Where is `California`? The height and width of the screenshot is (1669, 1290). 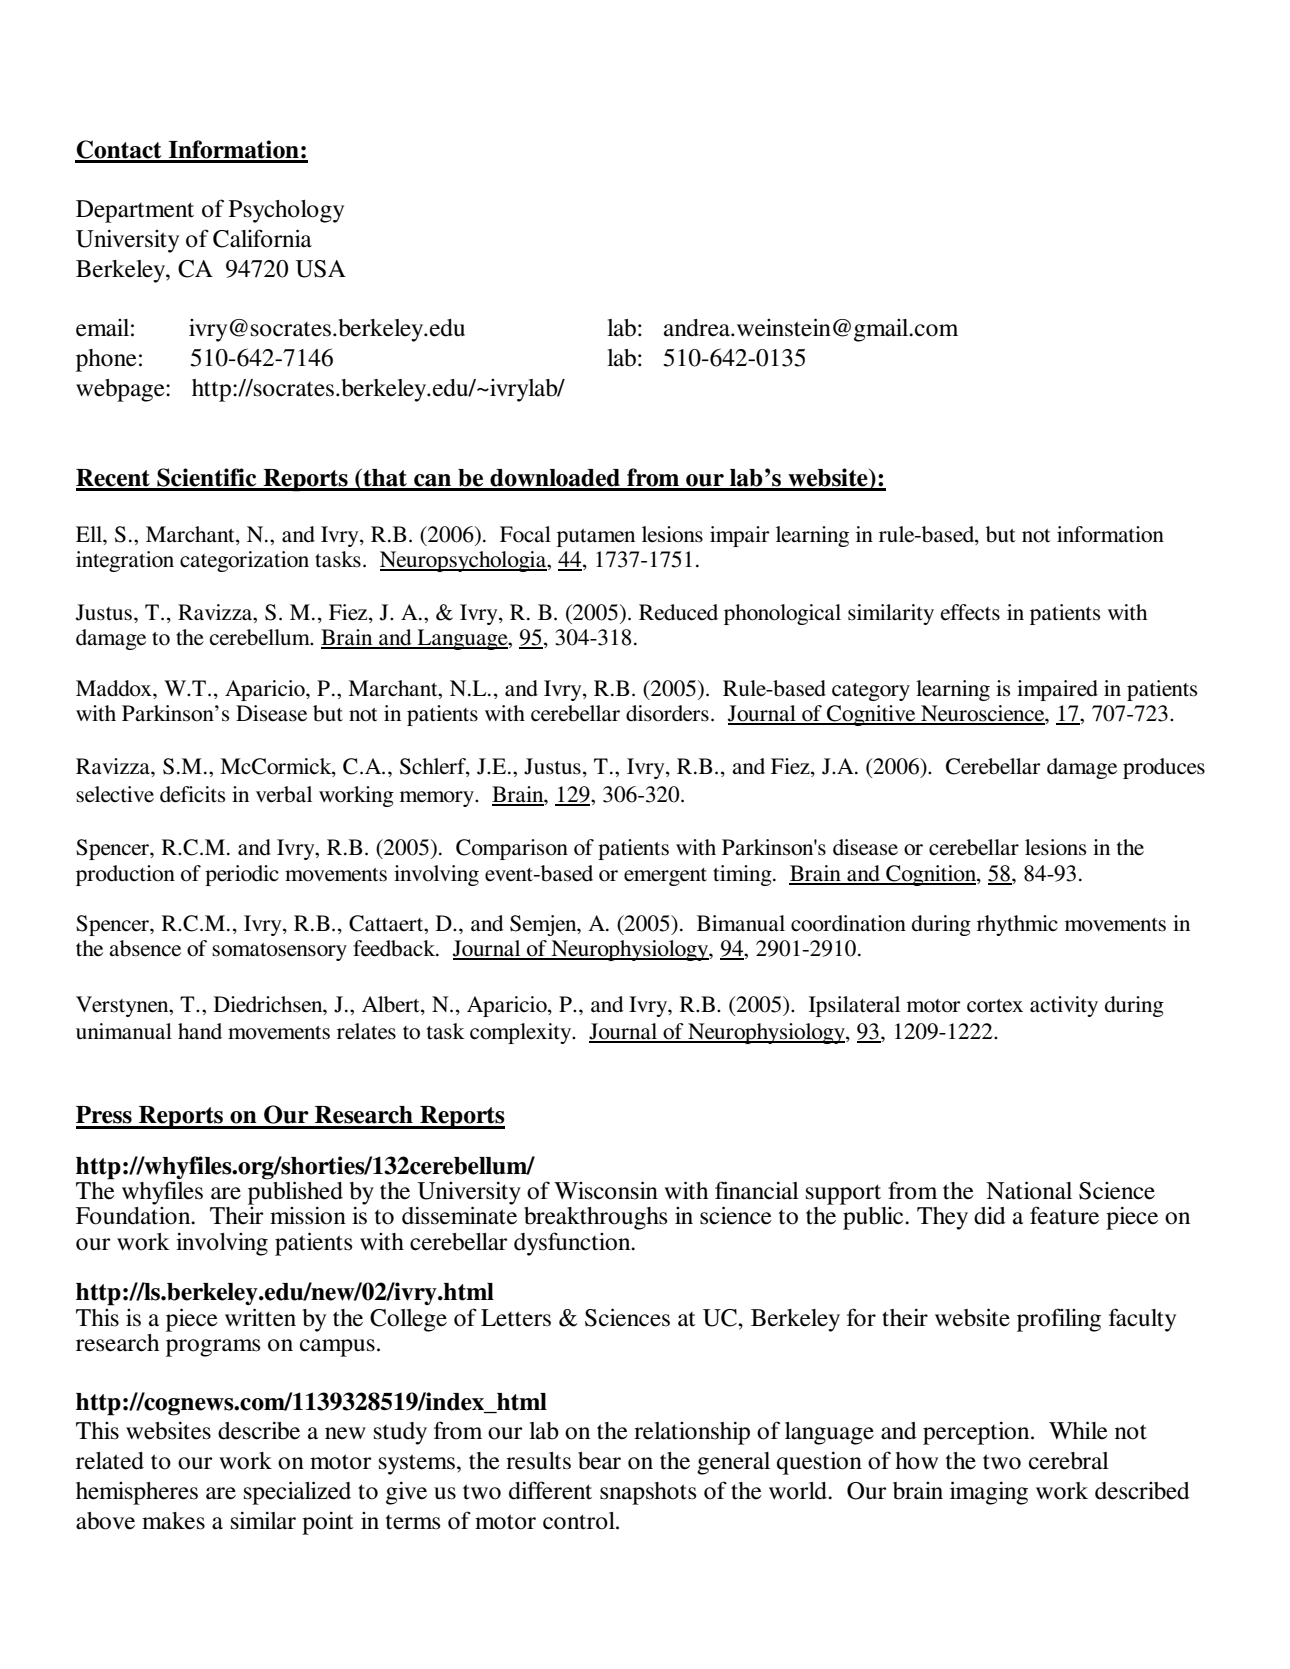 California is located at coordinates (262, 238).
